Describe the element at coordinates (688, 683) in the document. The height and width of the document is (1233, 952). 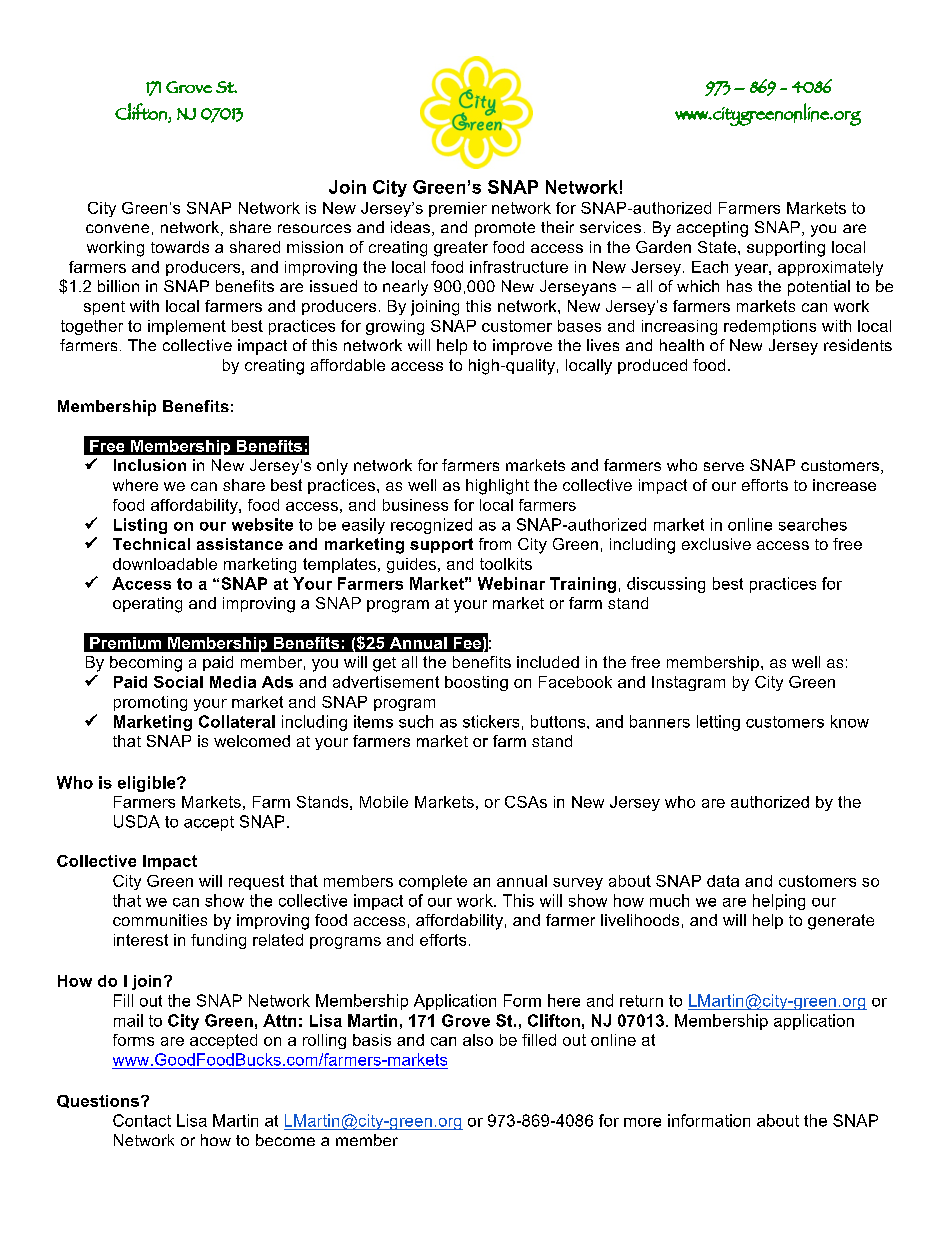
I see `Instagram` at that location.
